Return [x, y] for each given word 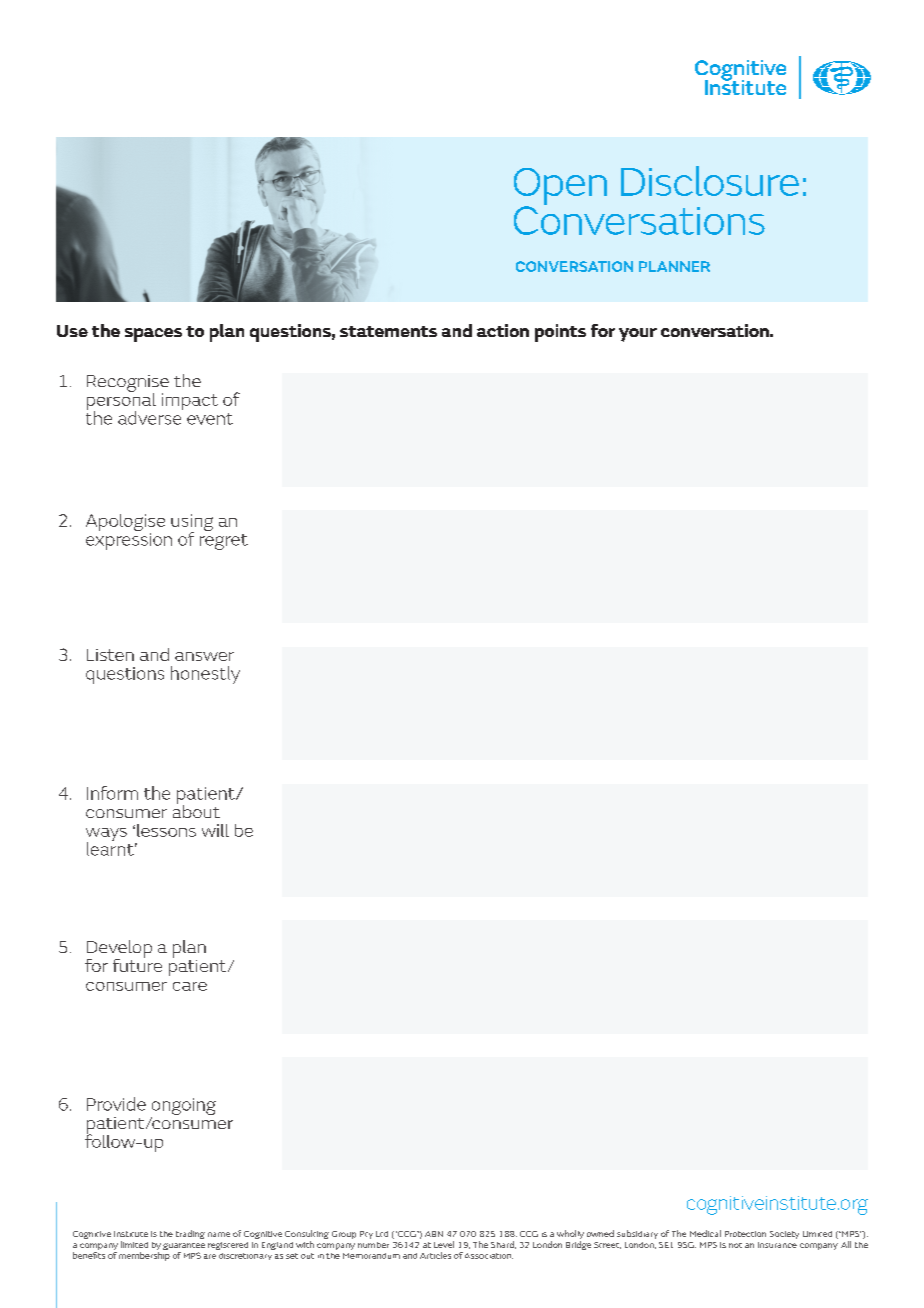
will [215, 830]
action [503, 330]
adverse [150, 417]
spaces [153, 335]
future [137, 964]
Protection [745, 1234]
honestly [205, 675]
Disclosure [710, 181]
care [190, 986]
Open [560, 188]
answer [204, 656]
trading [190, 1234]
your [638, 335]
